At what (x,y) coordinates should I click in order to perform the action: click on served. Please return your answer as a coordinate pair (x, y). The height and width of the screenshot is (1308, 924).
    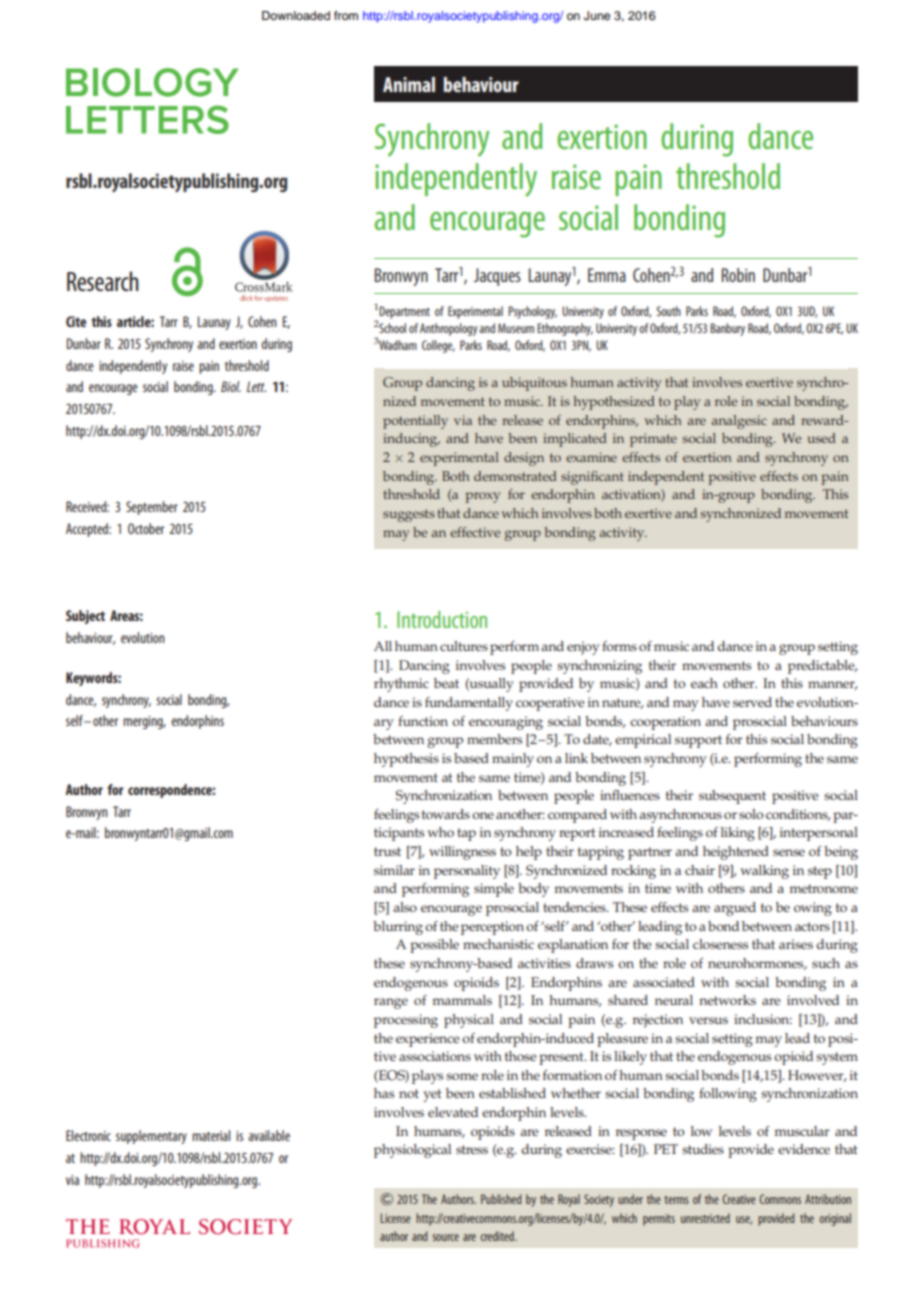
    Looking at the image, I should click on (752, 702).
